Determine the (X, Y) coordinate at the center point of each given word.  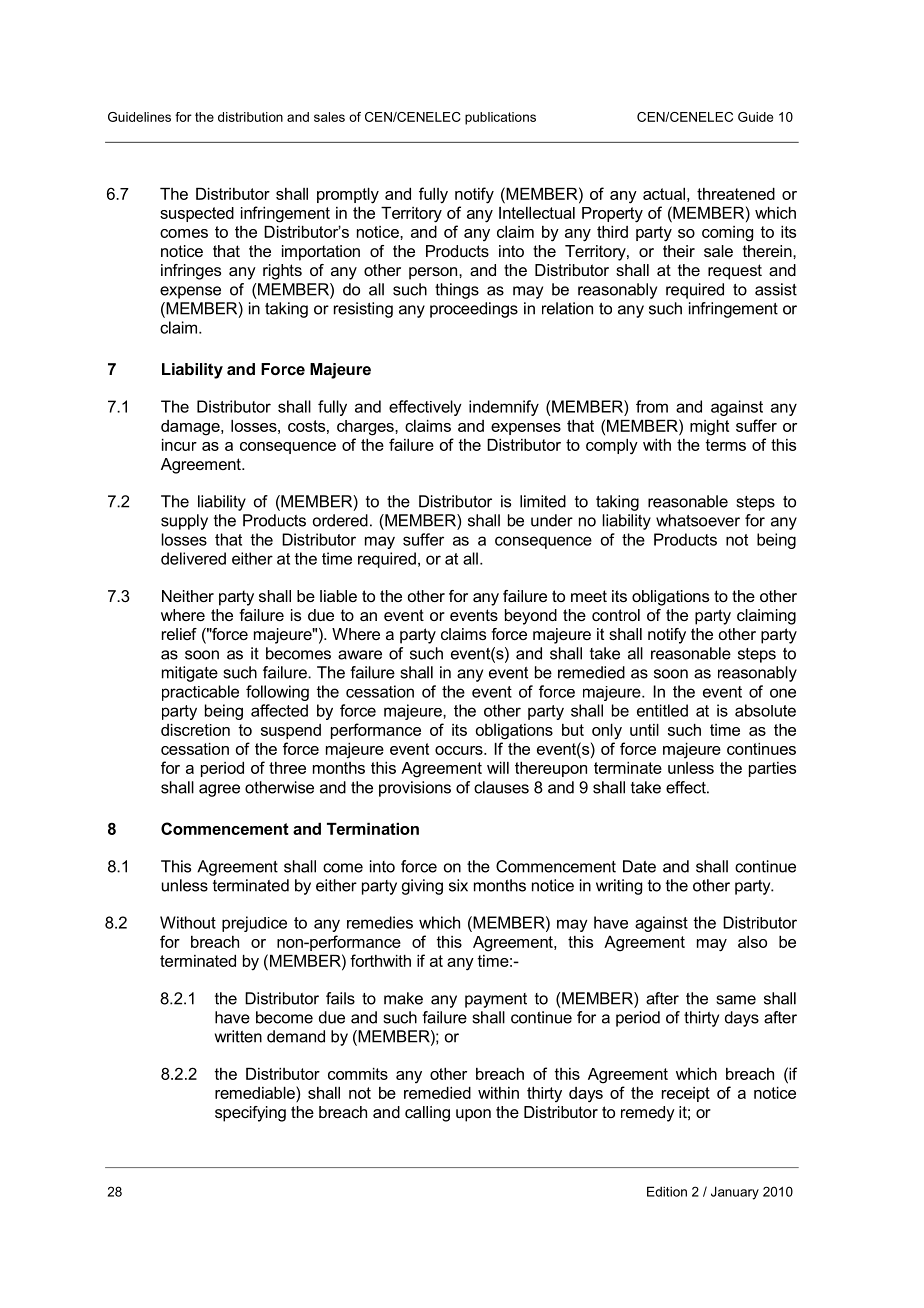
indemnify (504, 408)
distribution (250, 117)
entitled (662, 710)
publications (500, 118)
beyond (531, 617)
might (709, 428)
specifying (250, 1114)
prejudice (254, 924)
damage (191, 428)
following (277, 693)
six (458, 885)
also (752, 942)
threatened (736, 194)
